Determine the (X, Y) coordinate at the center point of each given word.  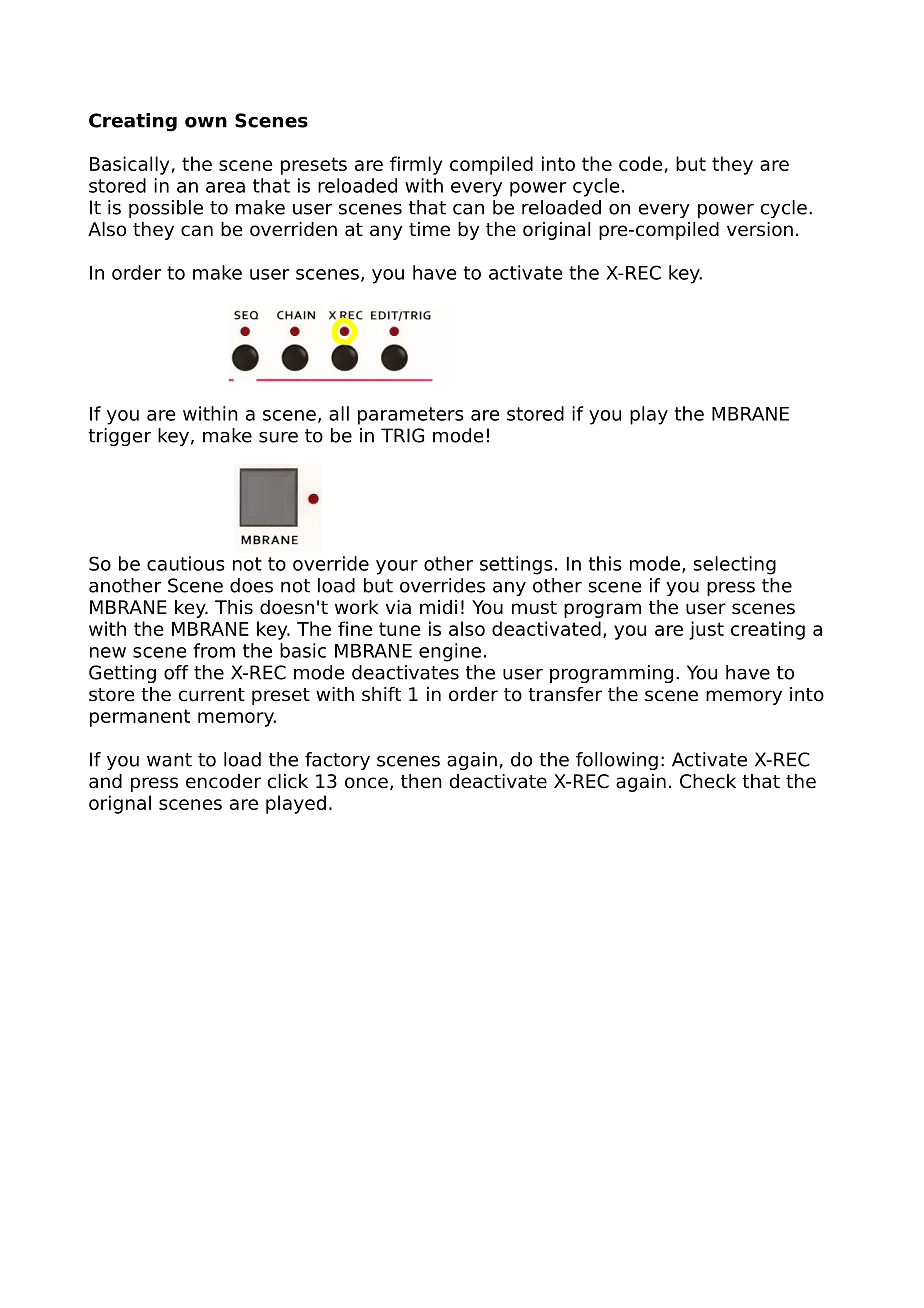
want (169, 760)
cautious (186, 563)
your (397, 567)
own (206, 122)
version (760, 229)
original (556, 231)
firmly (416, 165)
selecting (734, 565)
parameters (411, 416)
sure (278, 437)
